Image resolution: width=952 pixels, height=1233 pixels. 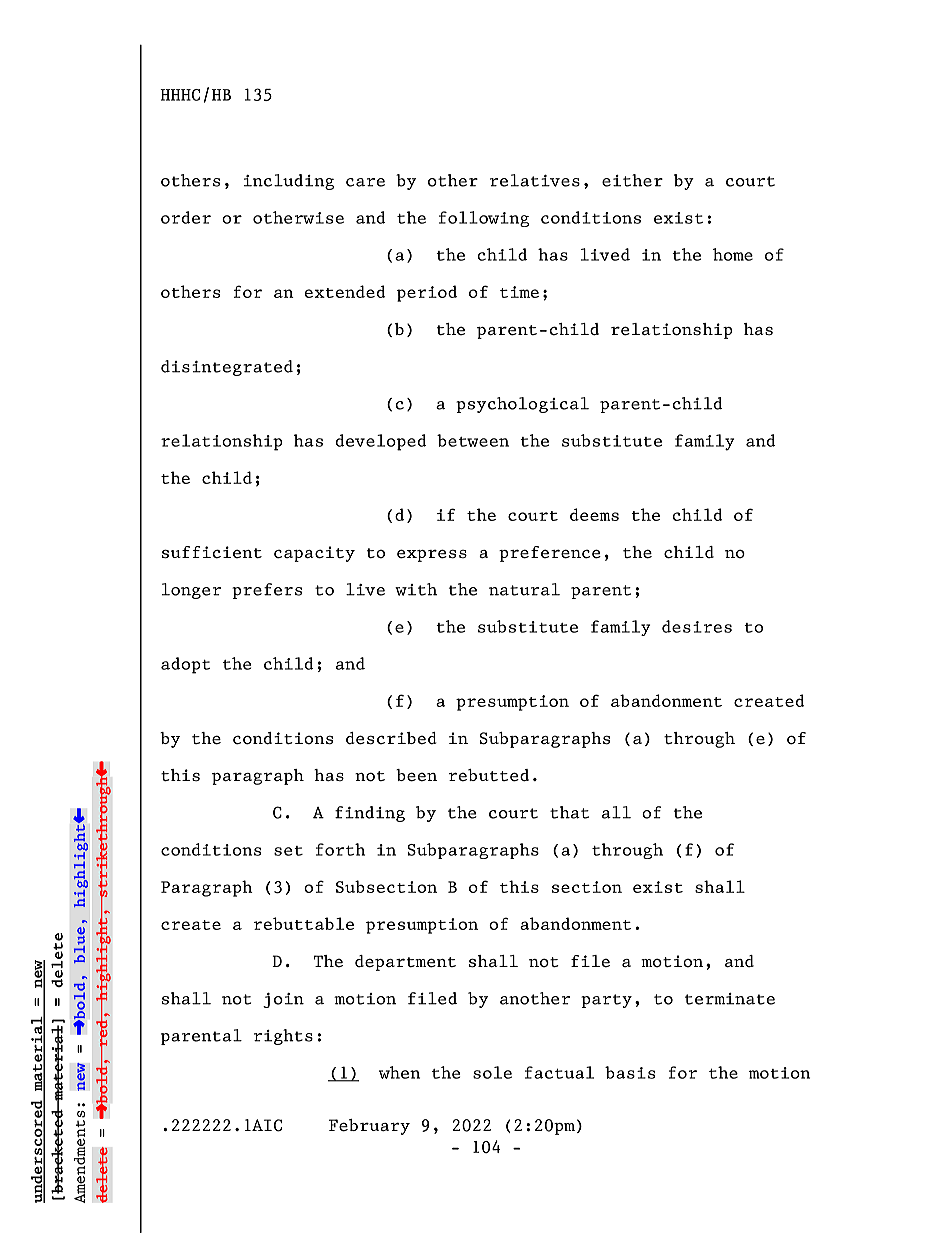 I want to click on rights, so click(x=283, y=1037).
